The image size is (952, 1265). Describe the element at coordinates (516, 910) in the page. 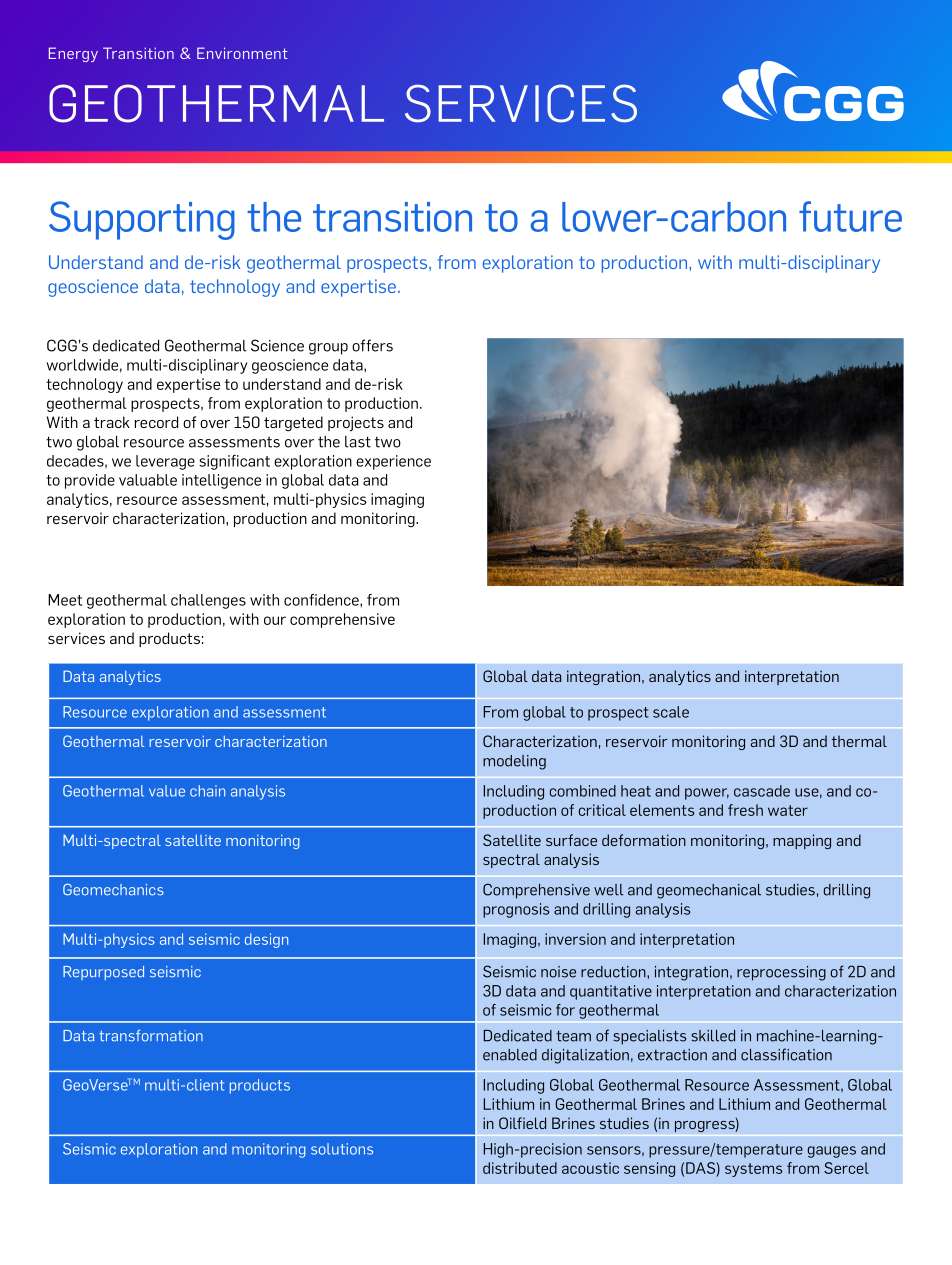

I see `prognosis` at that location.
